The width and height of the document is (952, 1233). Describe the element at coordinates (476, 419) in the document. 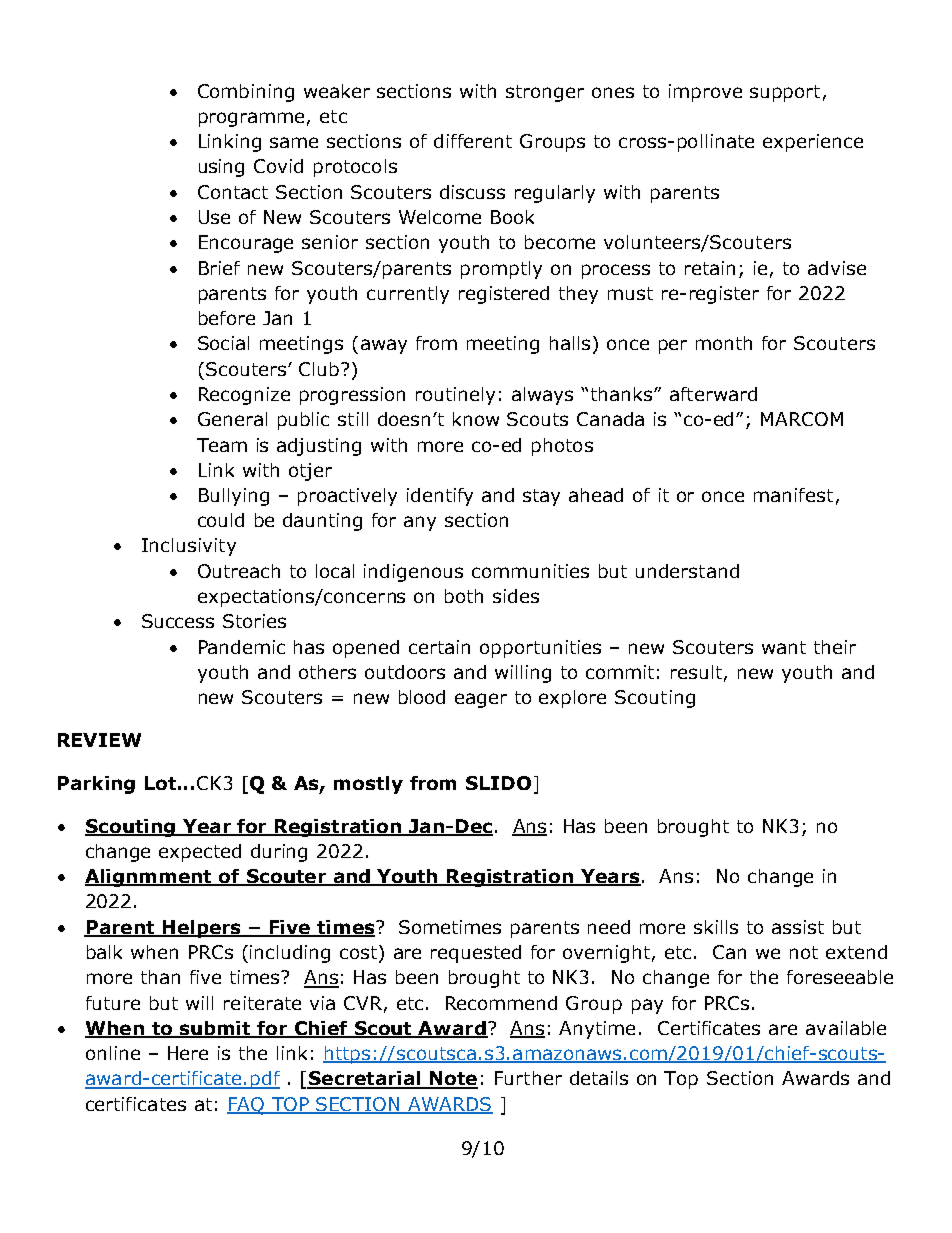

I see `know` at that location.
